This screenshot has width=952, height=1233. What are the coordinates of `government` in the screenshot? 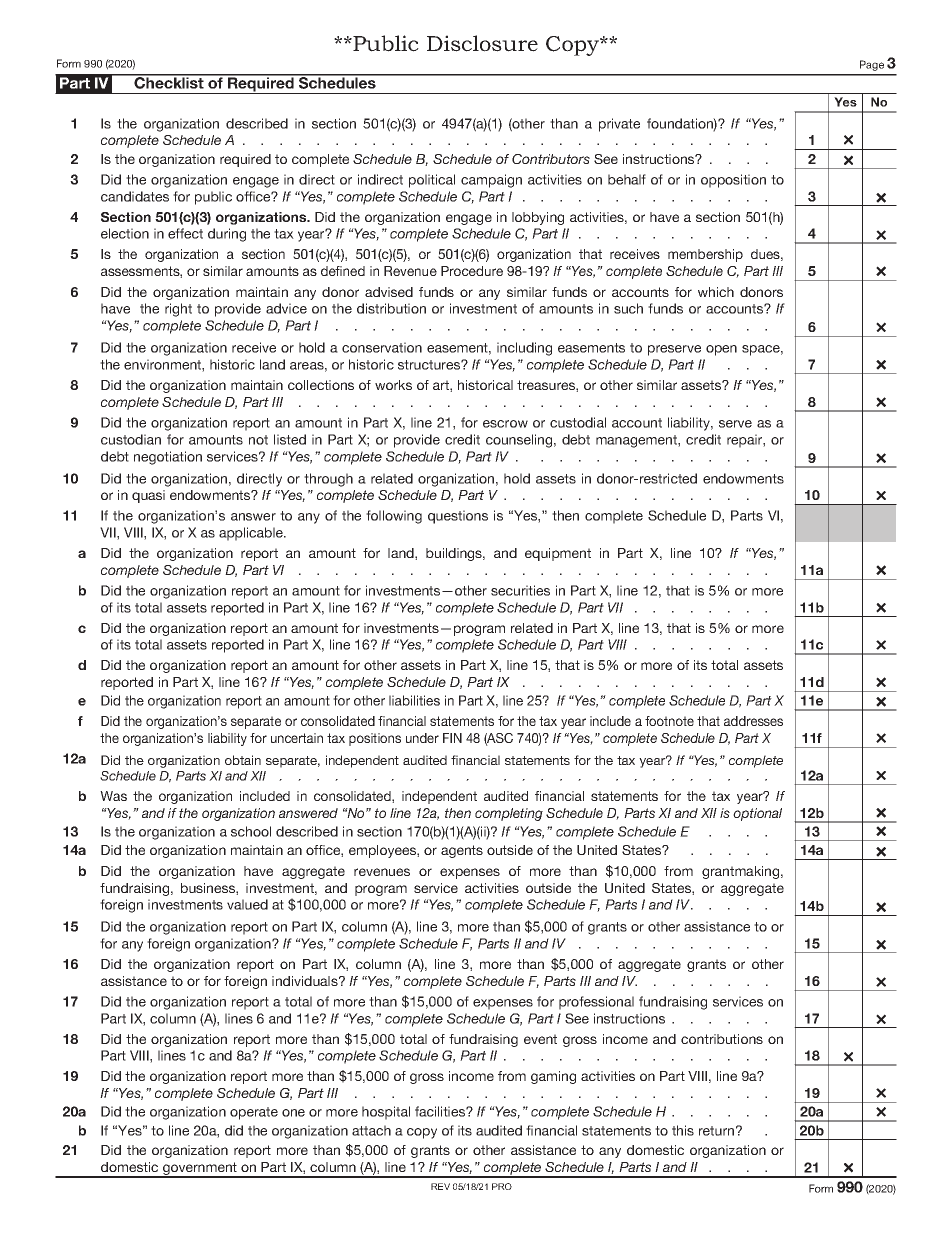 It's located at (200, 1170).
